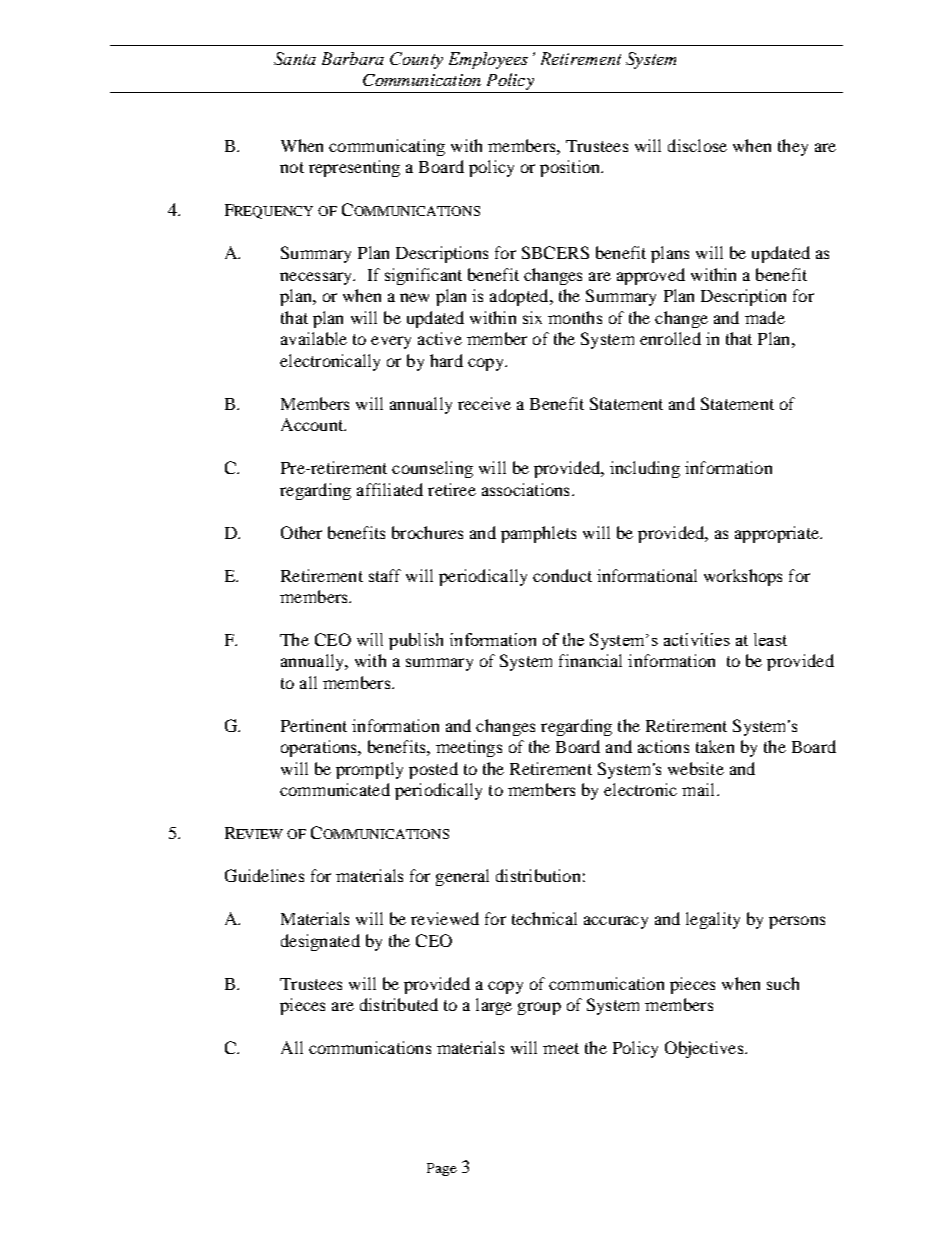 The height and width of the image is (1233, 952). What do you see at coordinates (743, 577) in the image?
I see `workshops` at bounding box center [743, 577].
